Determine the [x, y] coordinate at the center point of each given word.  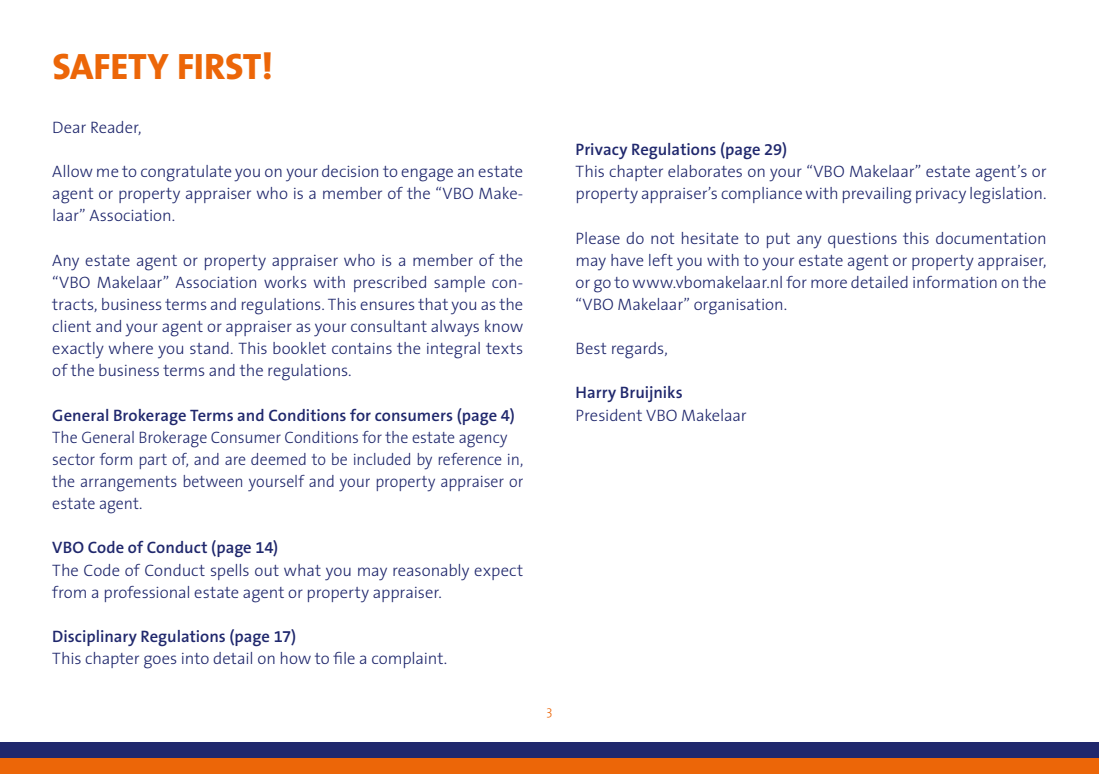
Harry [596, 394]
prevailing [877, 195]
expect [498, 572]
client [71, 326]
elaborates [705, 171]
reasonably [431, 572]
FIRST [220, 66]
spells [230, 572]
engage [427, 175]
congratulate [186, 173]
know [504, 326]
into [195, 658]
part [153, 461]
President [609, 415]
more [829, 283]
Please [598, 238]
